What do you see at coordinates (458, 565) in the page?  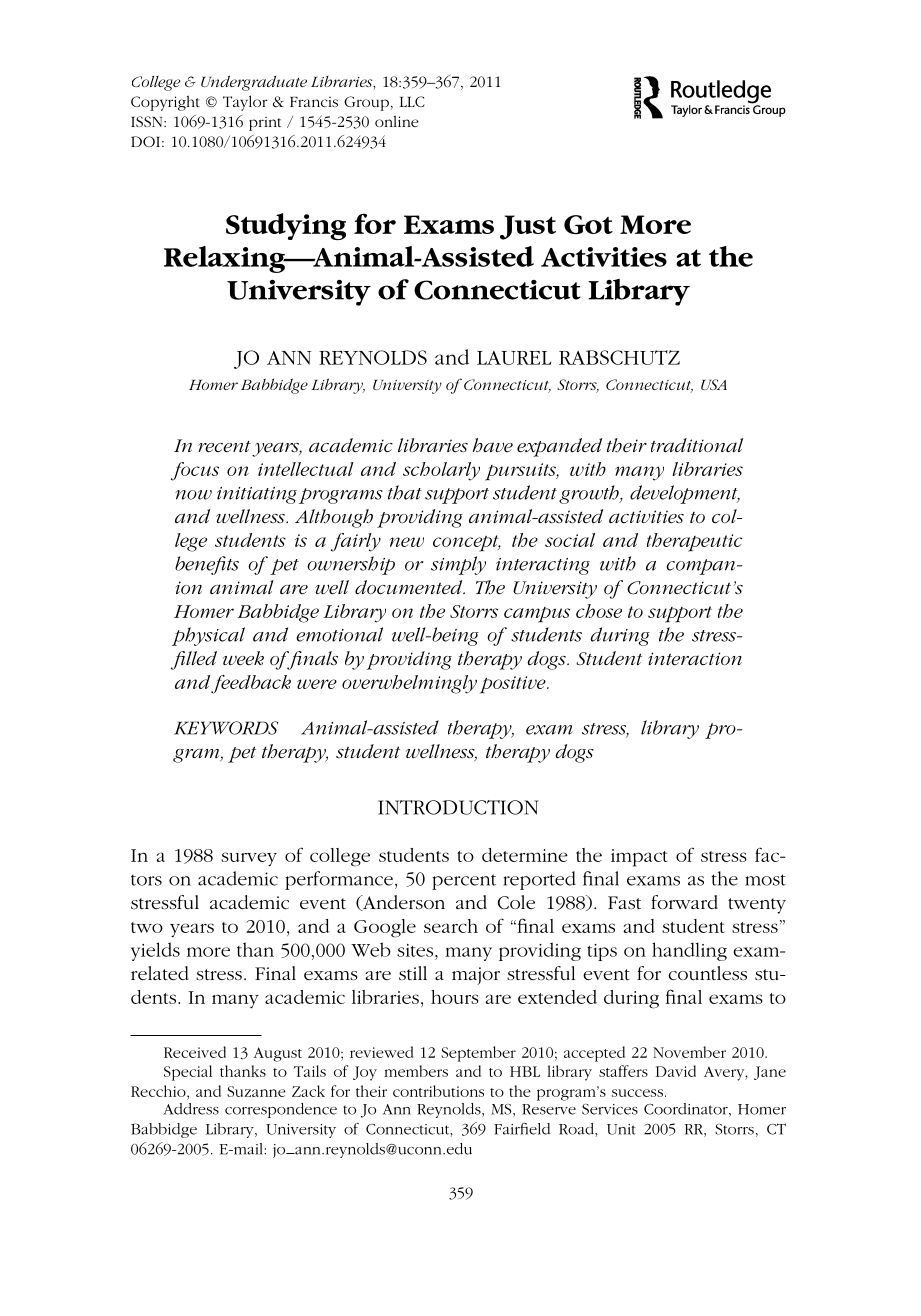 I see `simply` at bounding box center [458, 565].
